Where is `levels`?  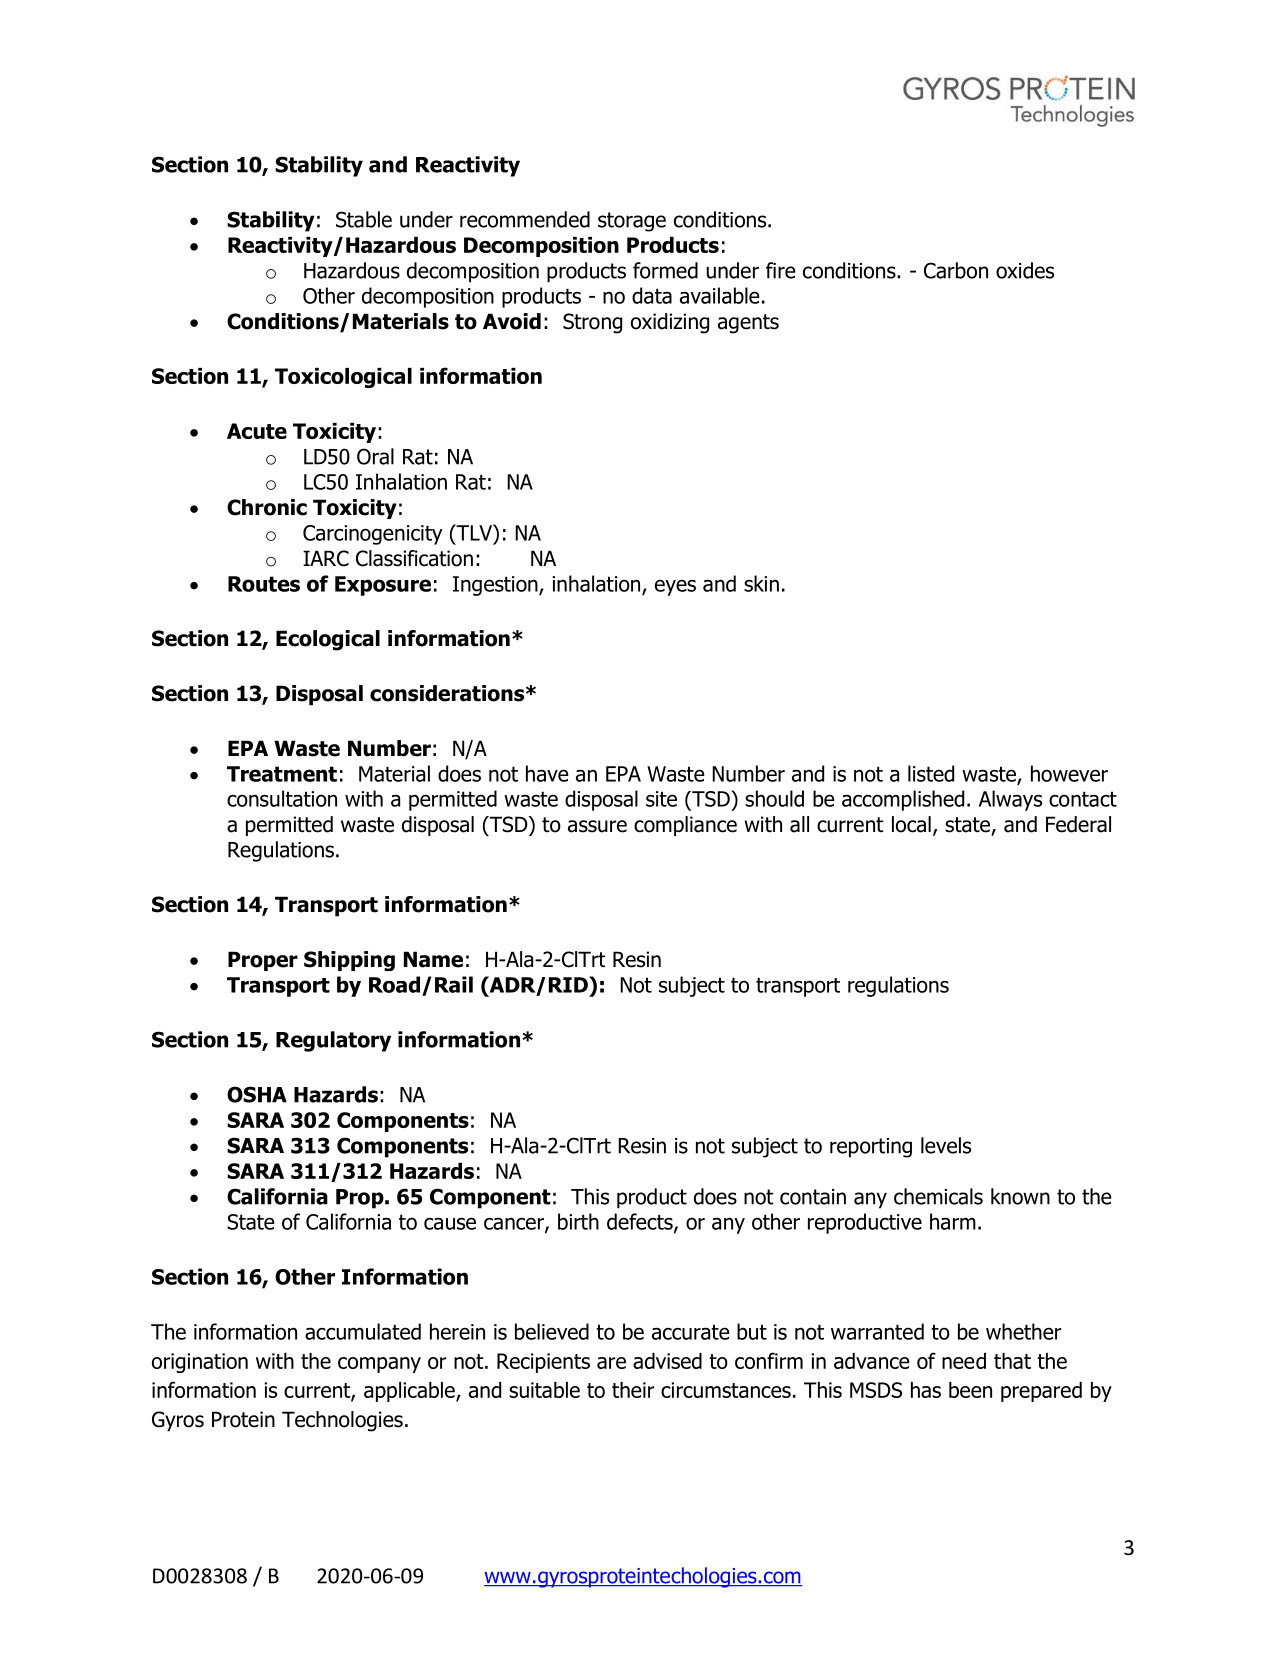 levels is located at coordinates (946, 1145).
